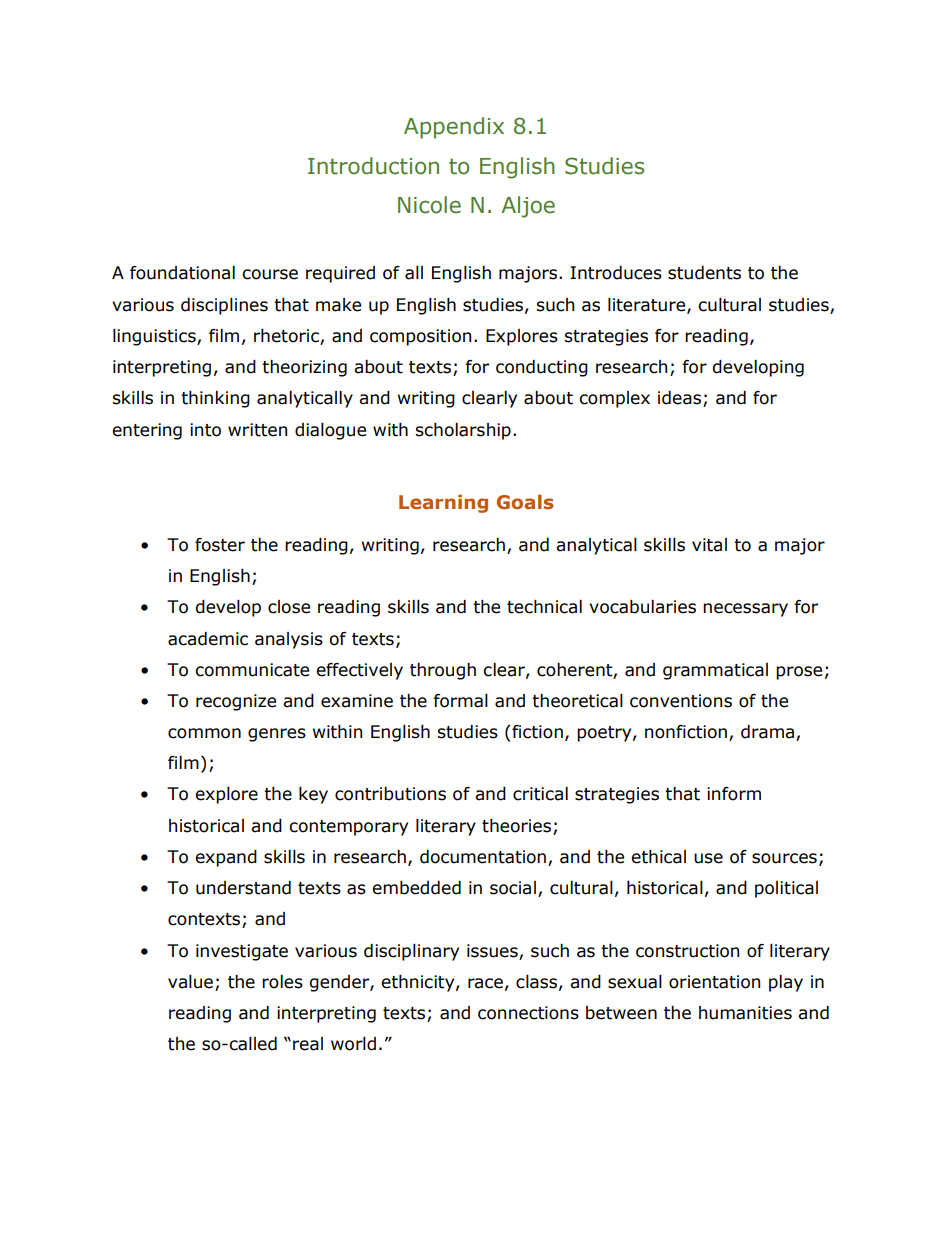  I want to click on students, so click(704, 273).
